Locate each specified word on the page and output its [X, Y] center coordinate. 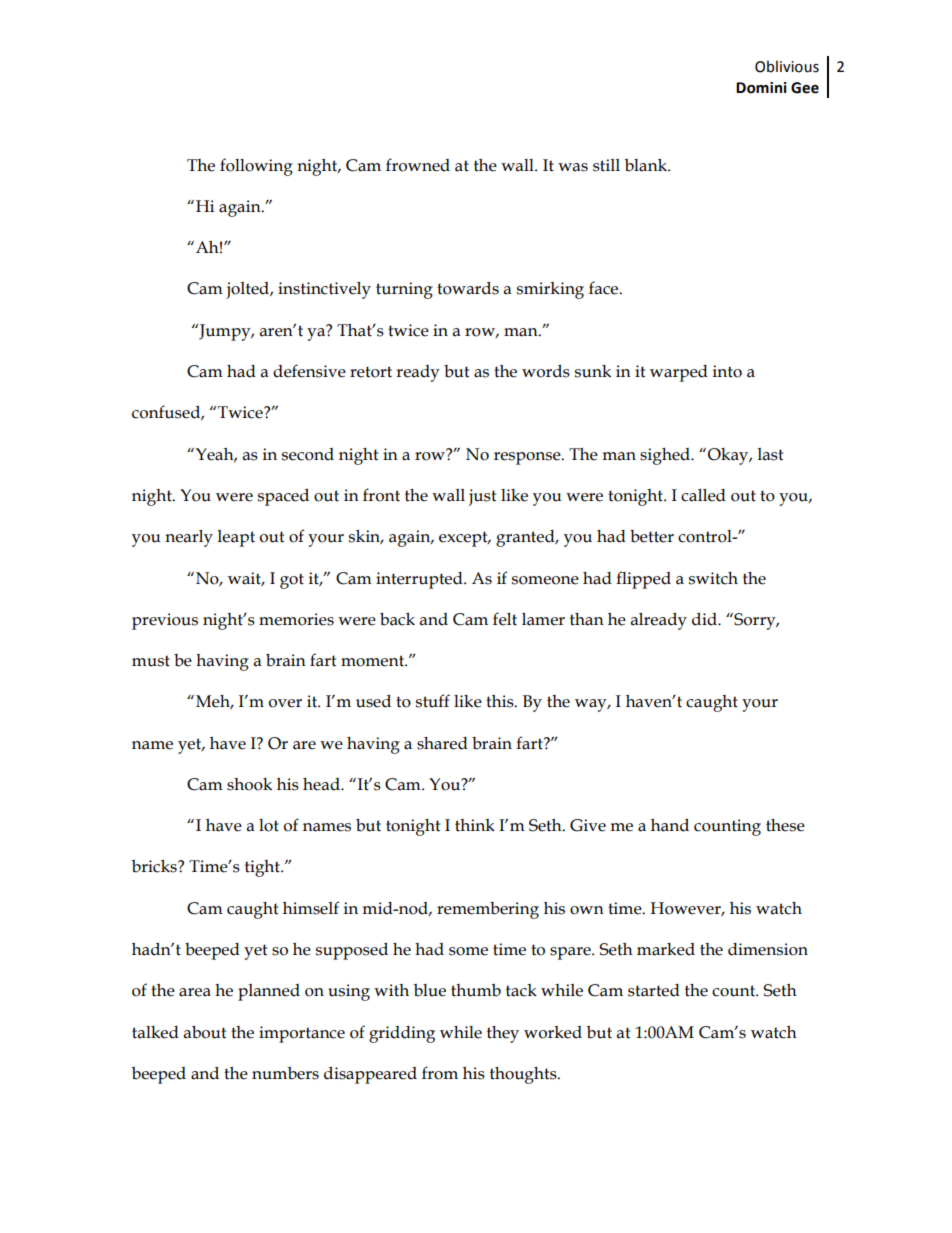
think [475, 825]
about [205, 1032]
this [501, 701]
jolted [248, 290]
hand [670, 825]
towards [468, 288]
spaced [283, 497]
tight [263, 868]
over [285, 703]
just [482, 497]
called [703, 495]
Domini [761, 88]
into [727, 371]
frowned [418, 165]
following [256, 167]
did [705, 619]
